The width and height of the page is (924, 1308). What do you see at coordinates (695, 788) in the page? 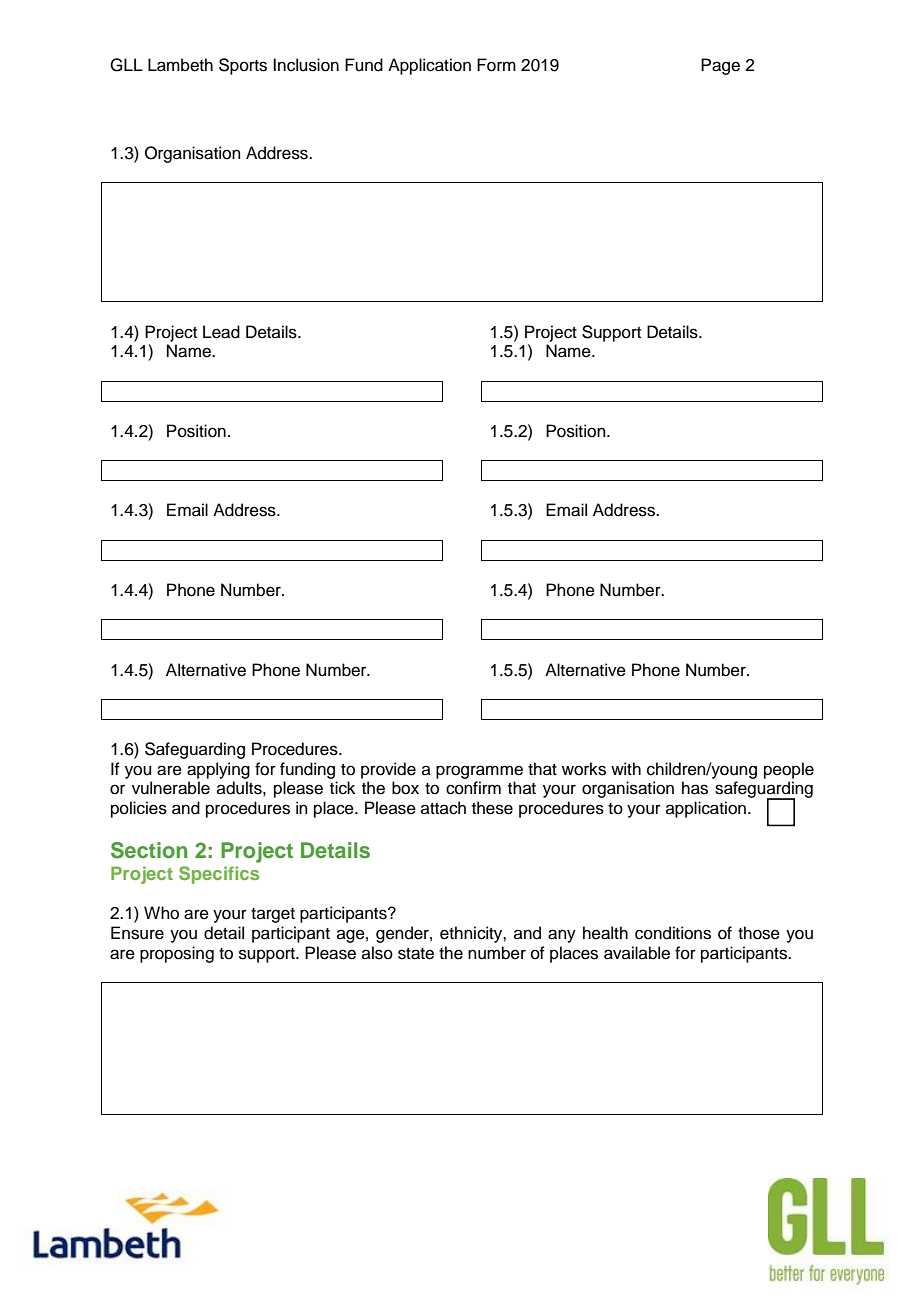
I see `has` at bounding box center [695, 788].
